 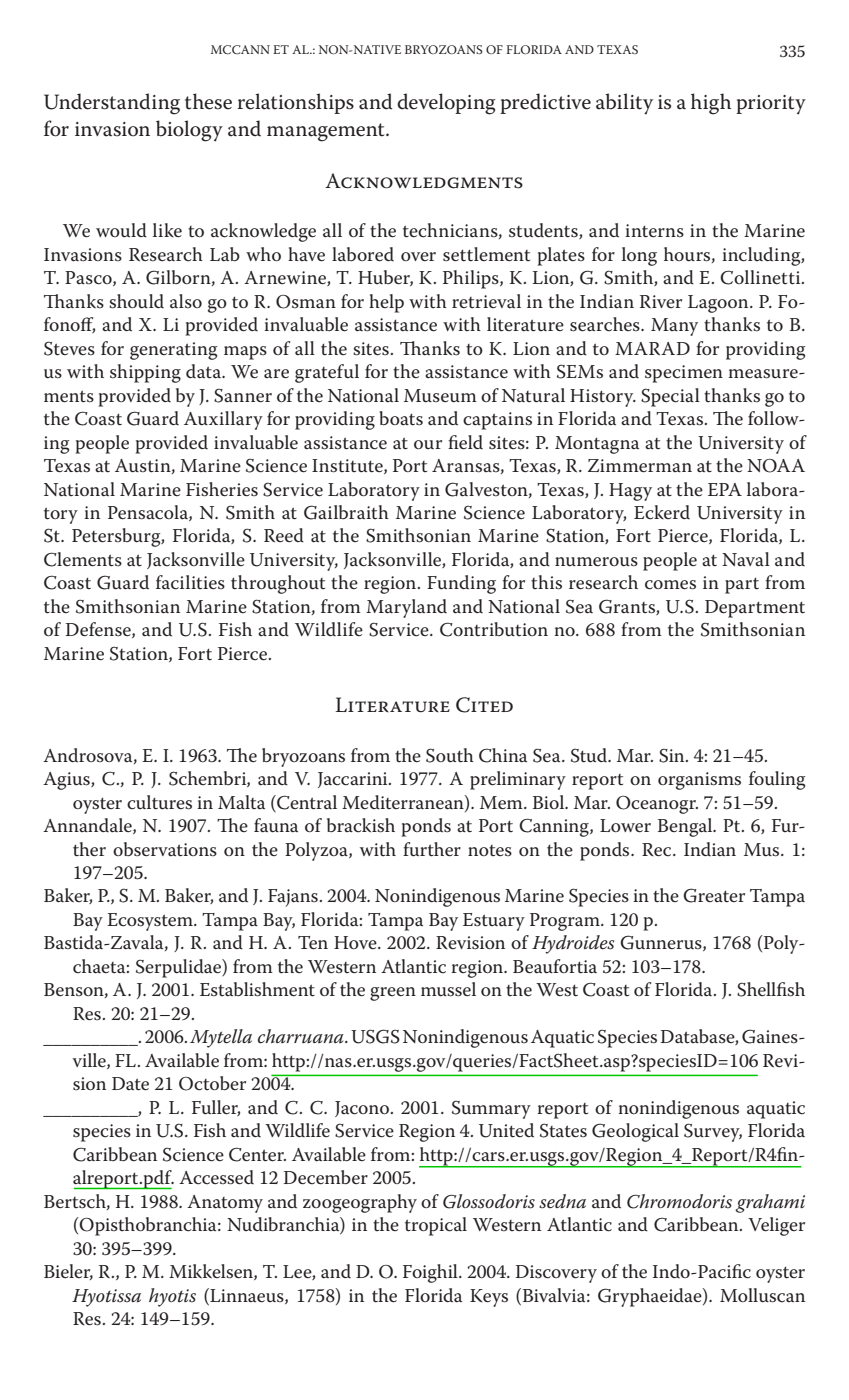 What do you see at coordinates (484, 705) in the screenshot?
I see `Cited` at bounding box center [484, 705].
